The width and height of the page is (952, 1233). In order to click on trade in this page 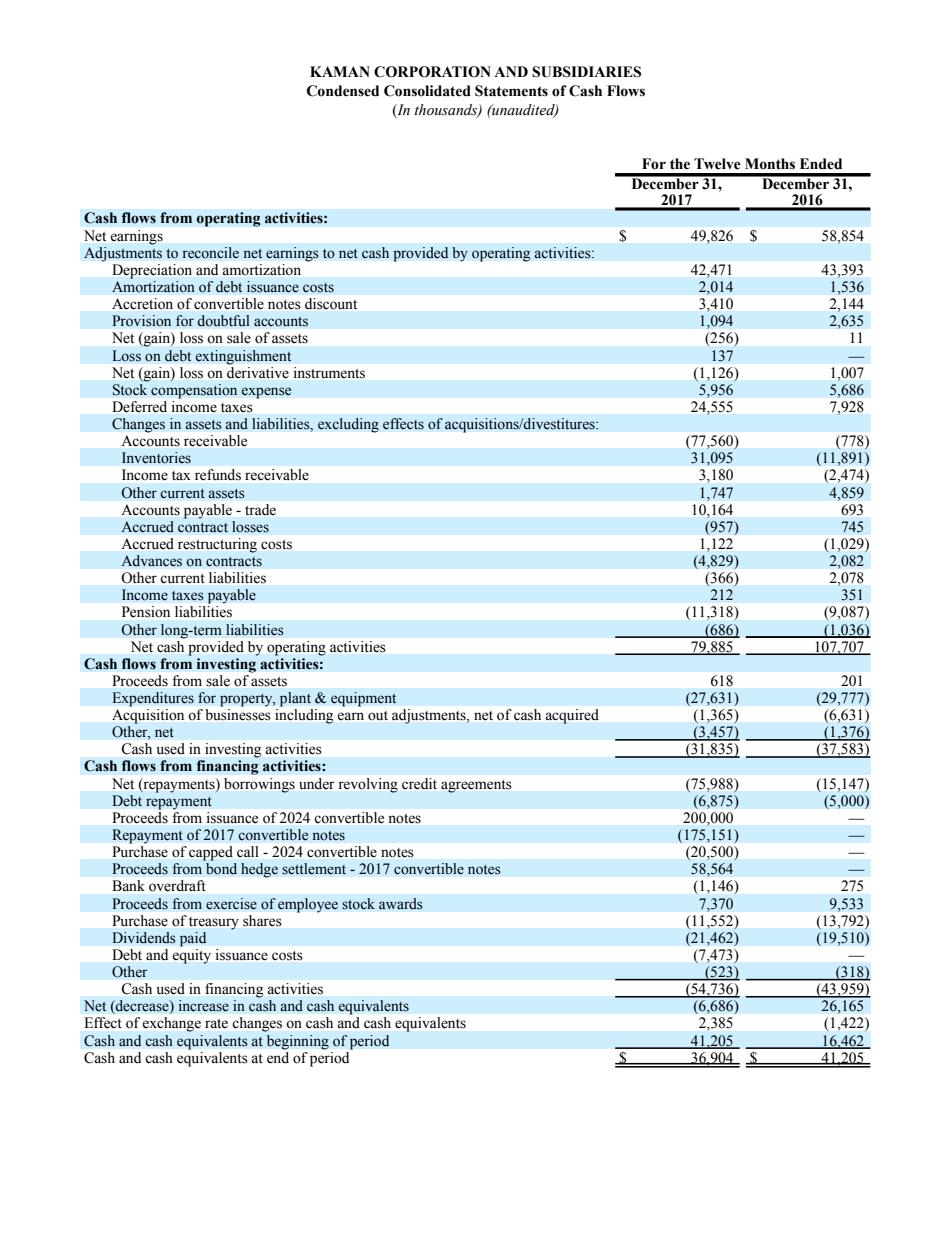, I will do `click(260, 509)`.
